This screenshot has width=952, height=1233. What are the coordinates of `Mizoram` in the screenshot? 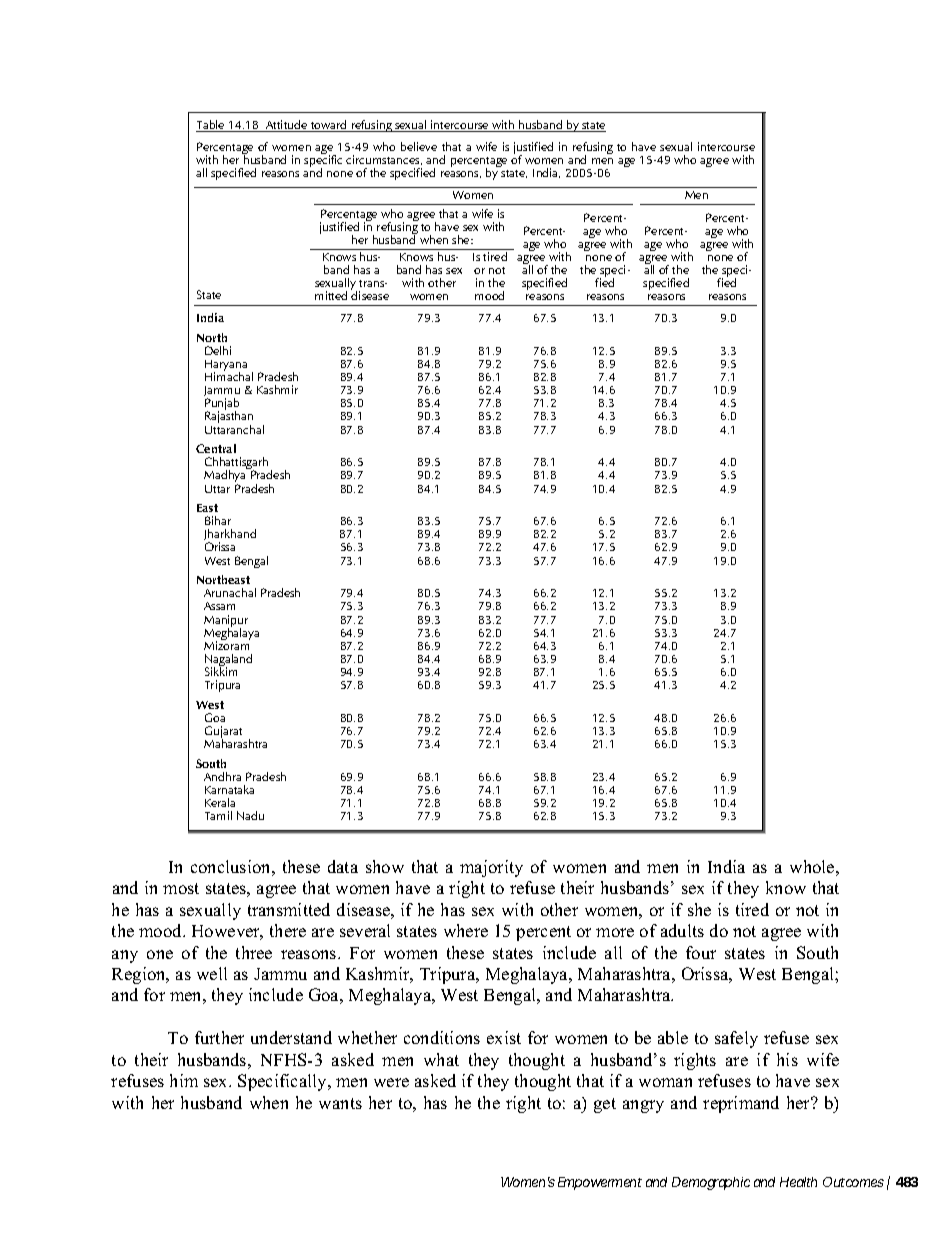 It's located at (227, 644).
